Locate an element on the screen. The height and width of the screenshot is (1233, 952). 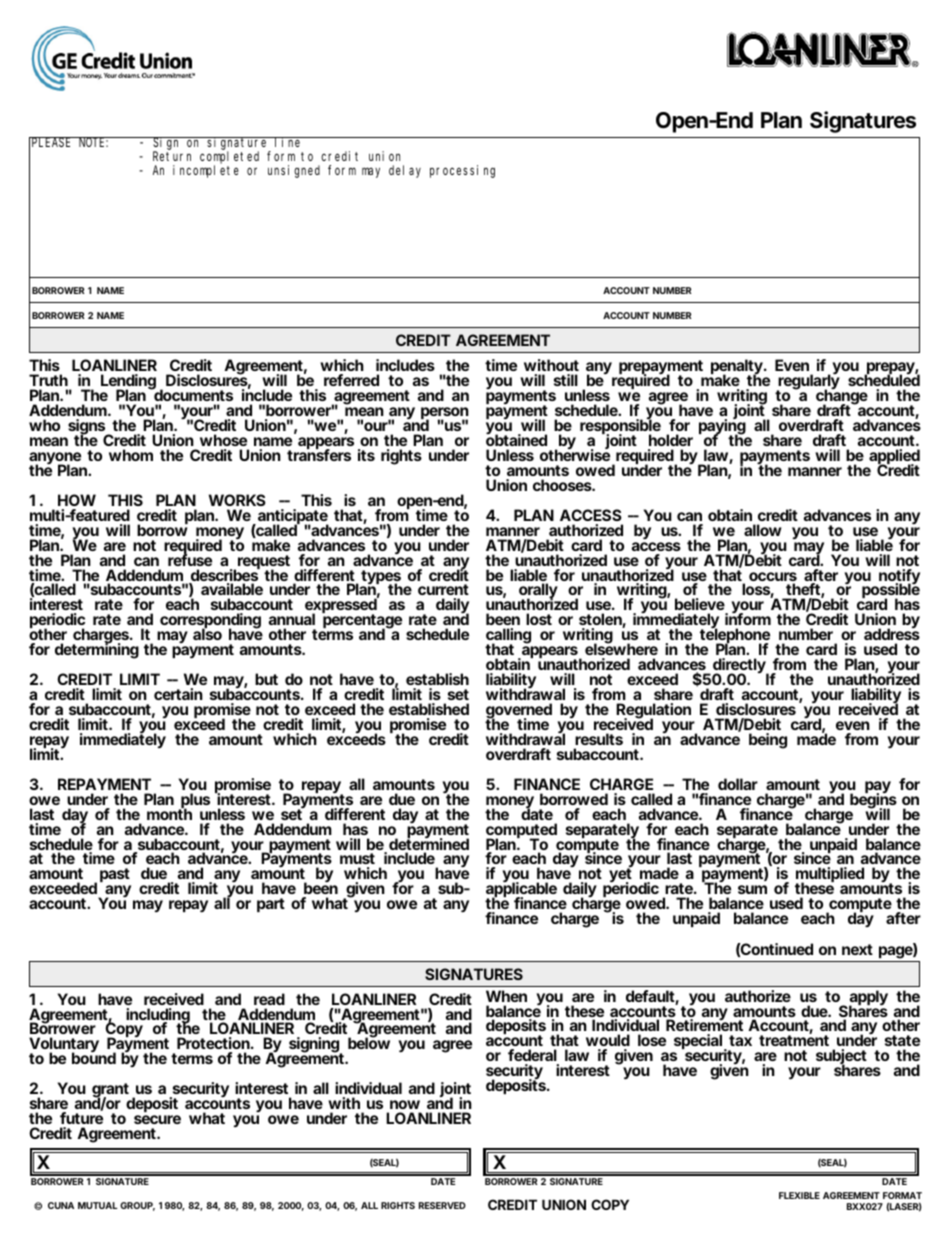
current is located at coordinates (443, 591).
